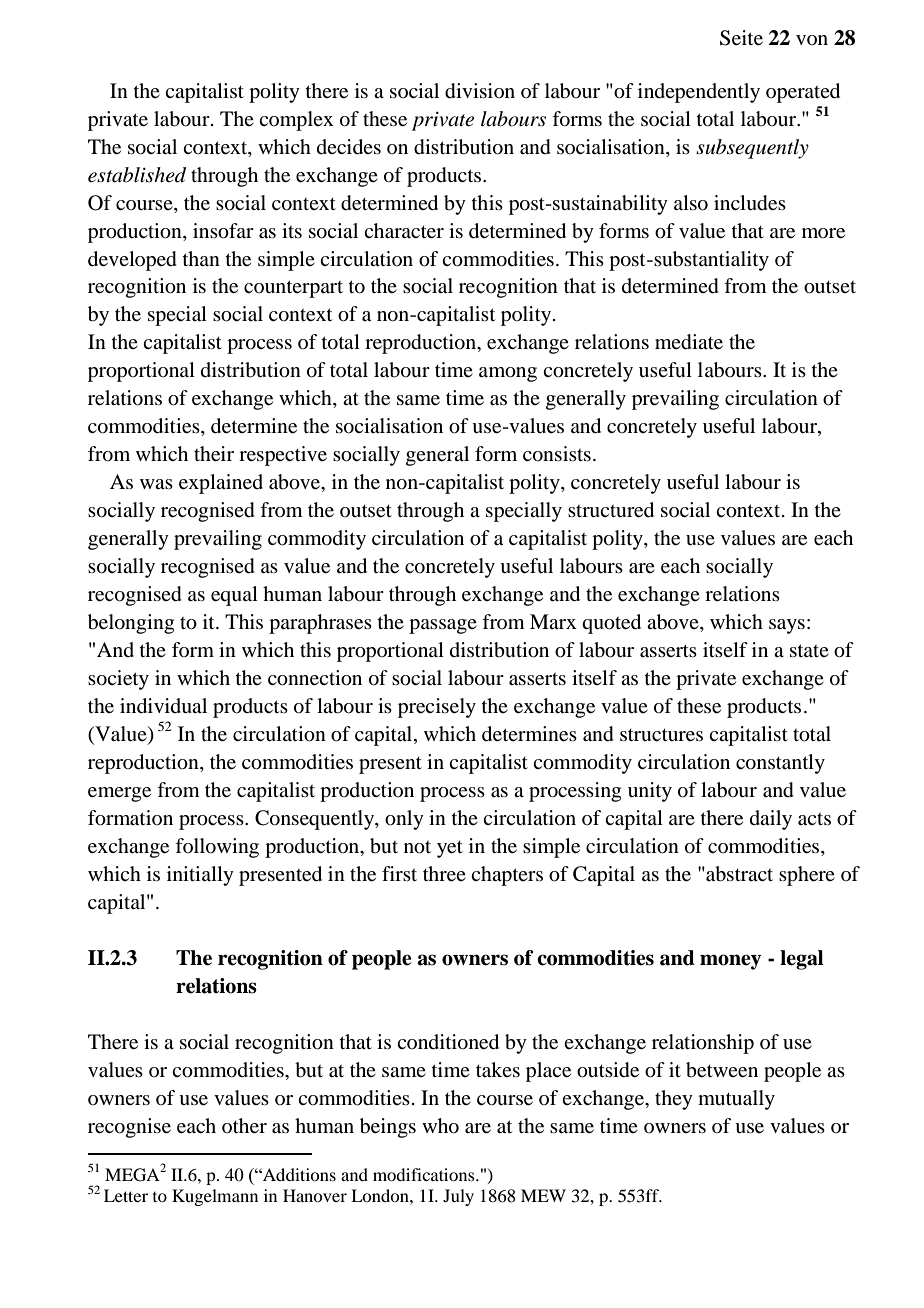 This screenshot has width=924, height=1308. Describe the element at coordinates (736, 1100) in the screenshot. I see `mutually` at that location.
